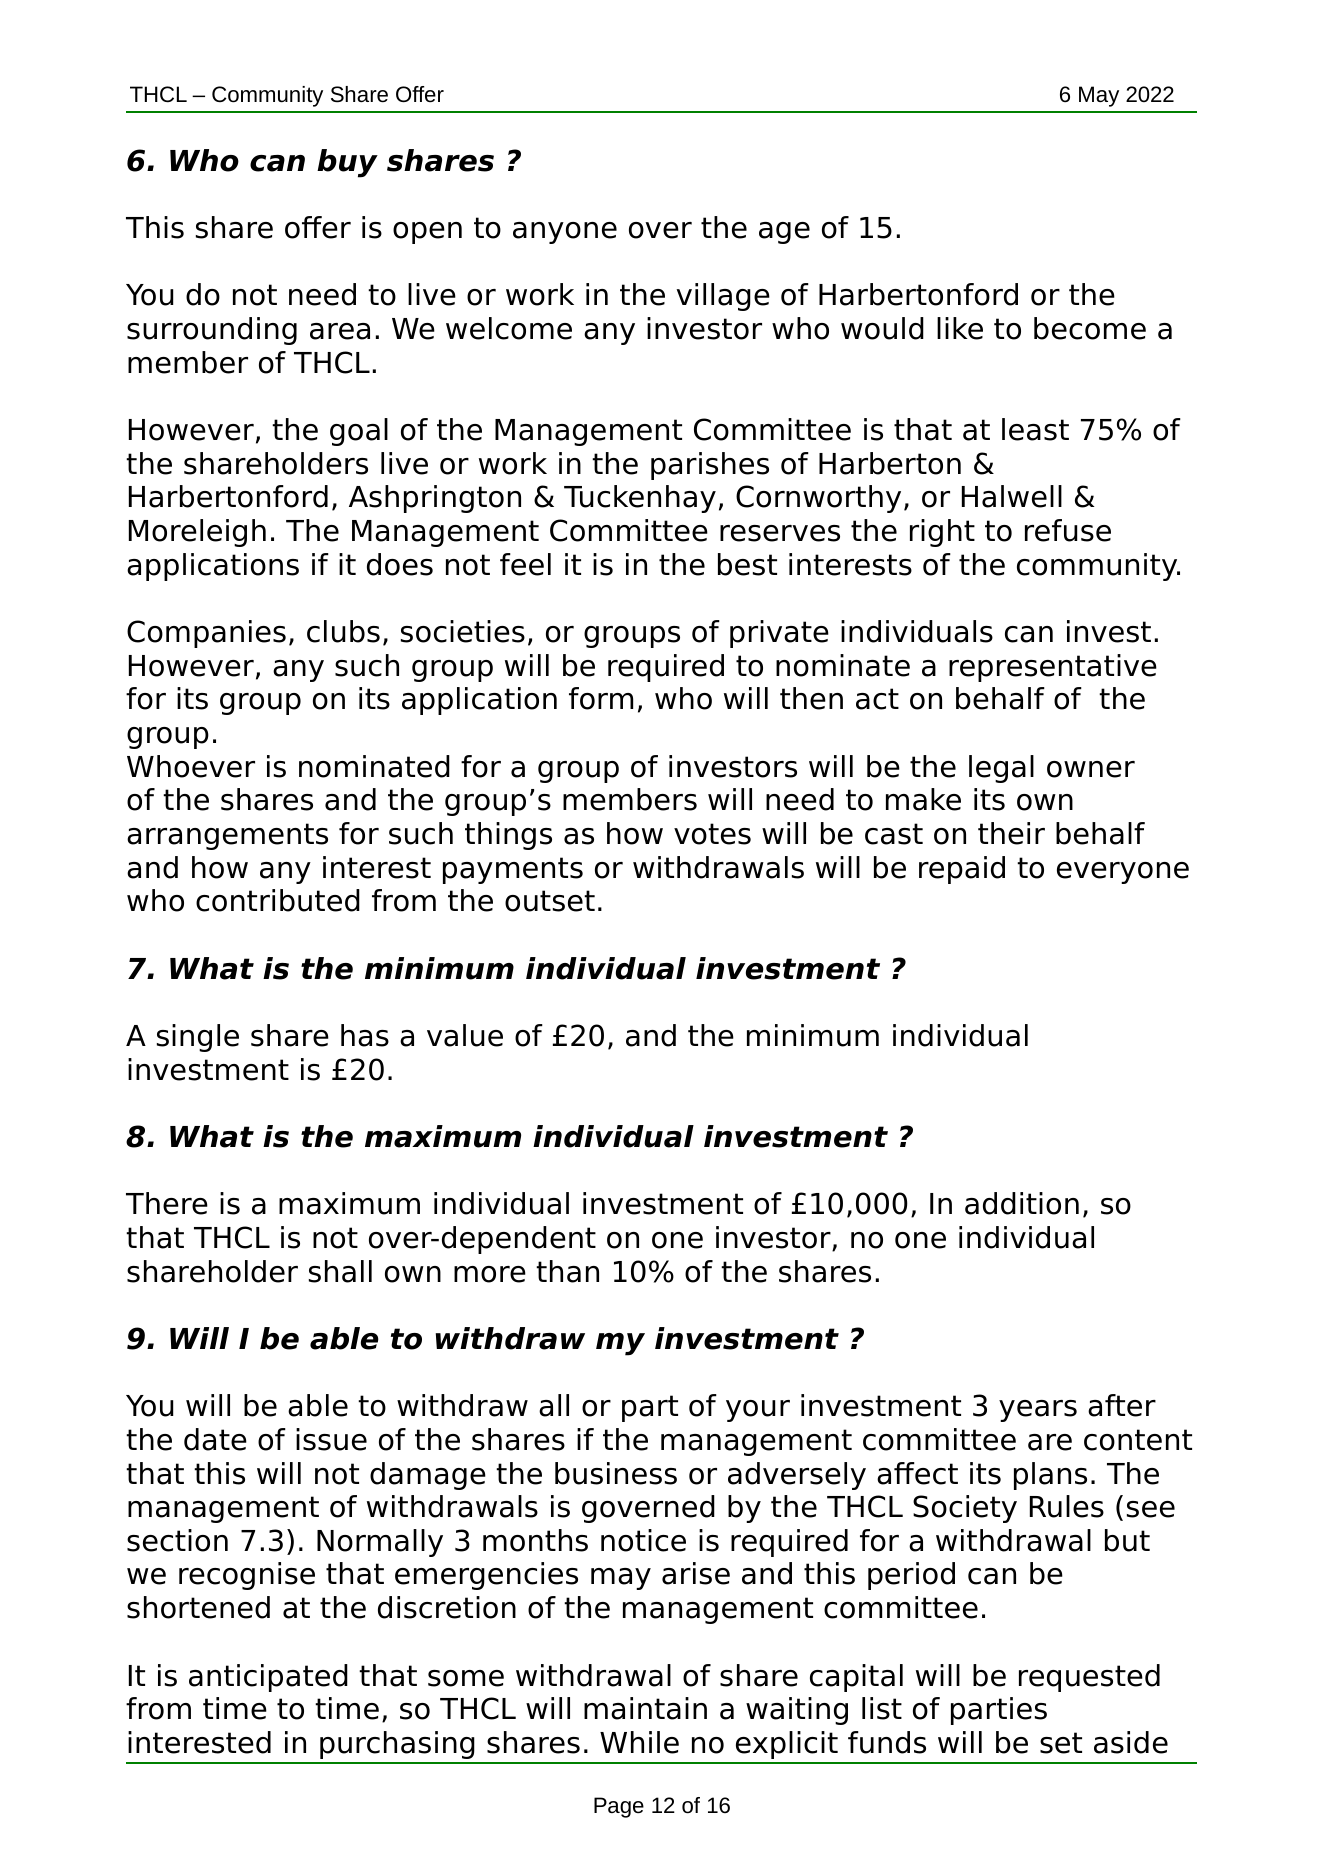 Image resolution: width=1323 pixels, height=1870 pixels. What do you see at coordinates (639, 1742) in the document?
I see `While` at bounding box center [639, 1742].
